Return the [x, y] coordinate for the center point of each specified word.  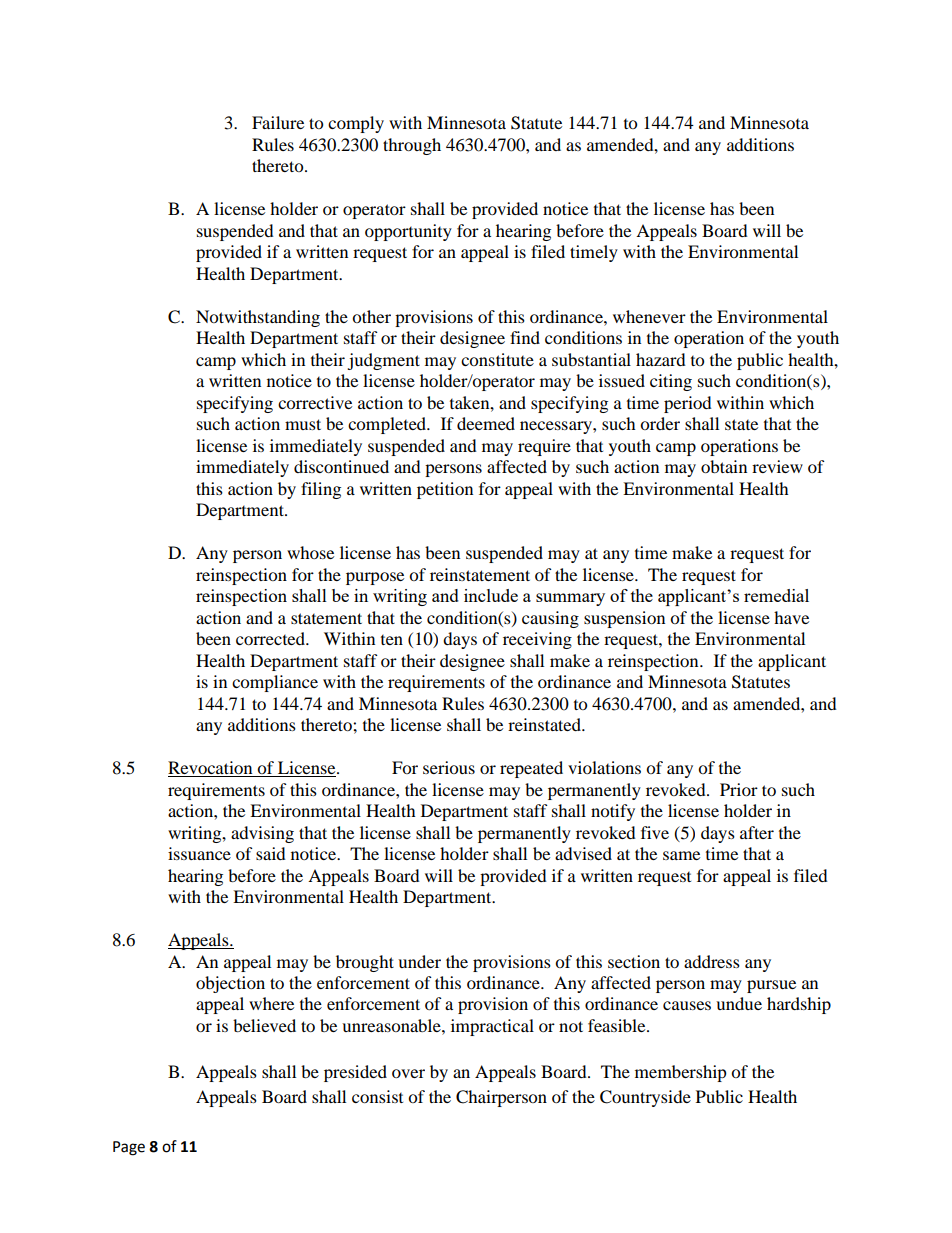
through [412, 146]
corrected [272, 638]
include [491, 595]
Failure [278, 122]
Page [129, 1148]
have [791, 617]
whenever [649, 316]
